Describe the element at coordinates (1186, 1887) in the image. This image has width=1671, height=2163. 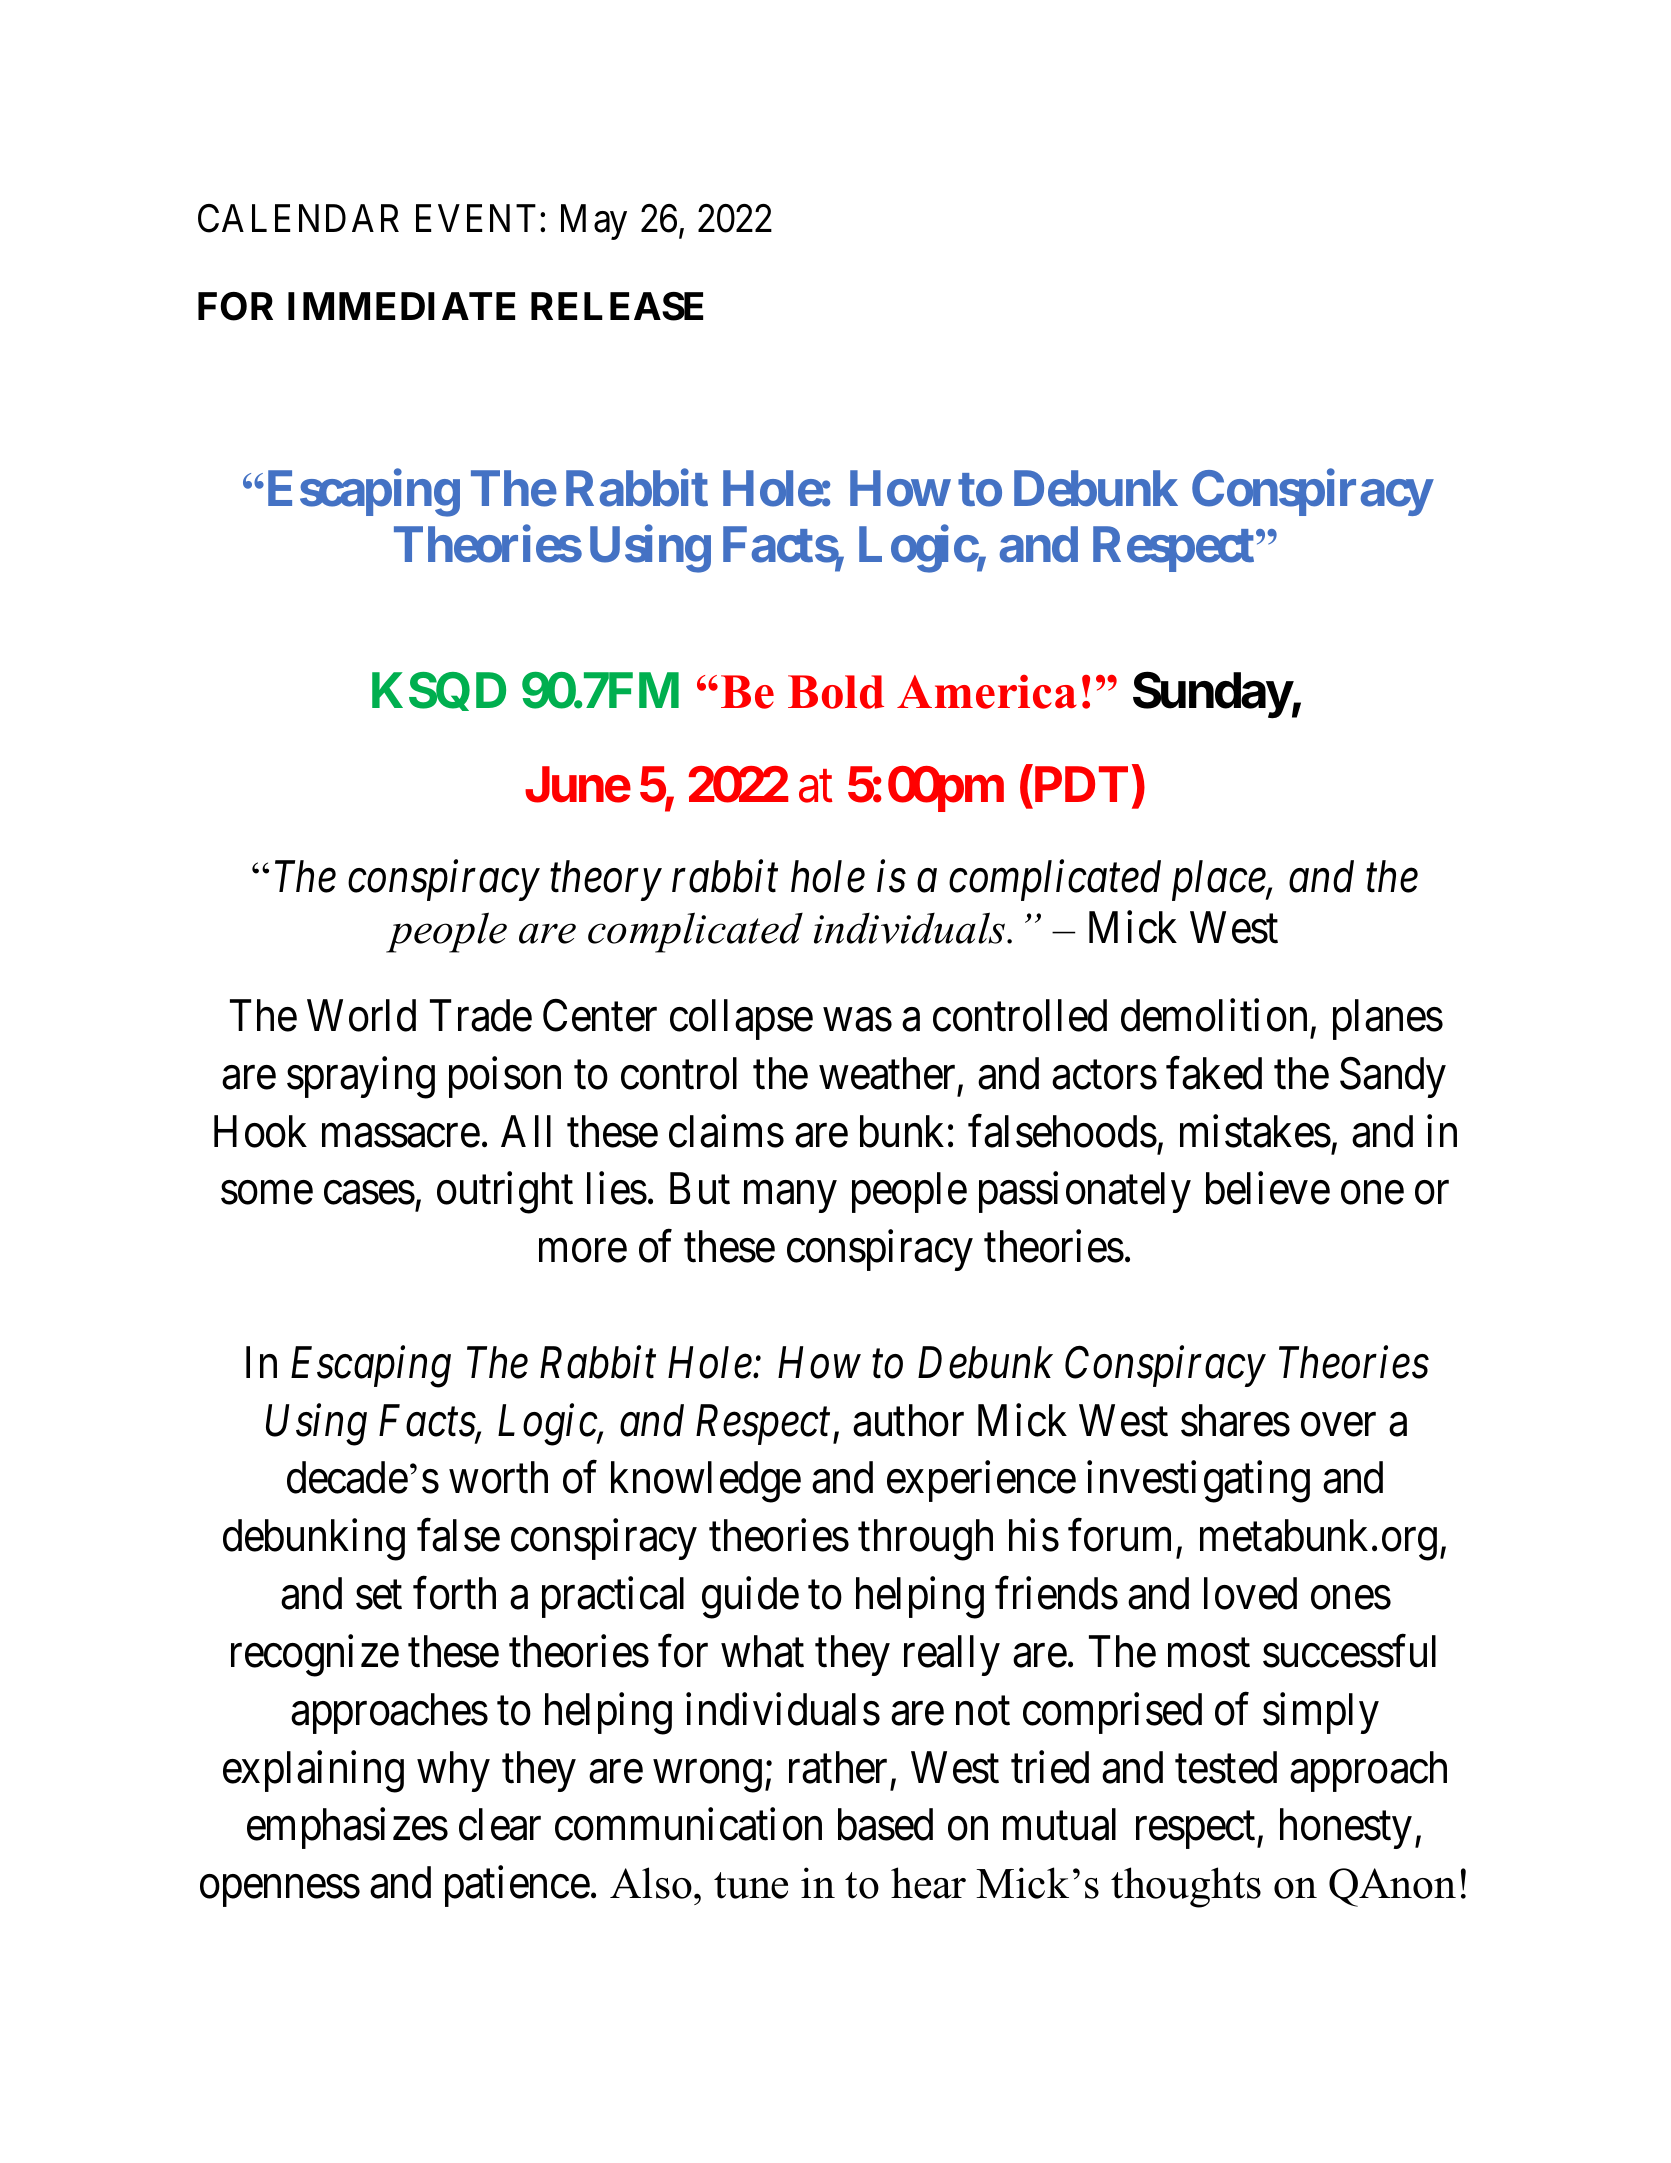
I see `thoughts` at that location.
